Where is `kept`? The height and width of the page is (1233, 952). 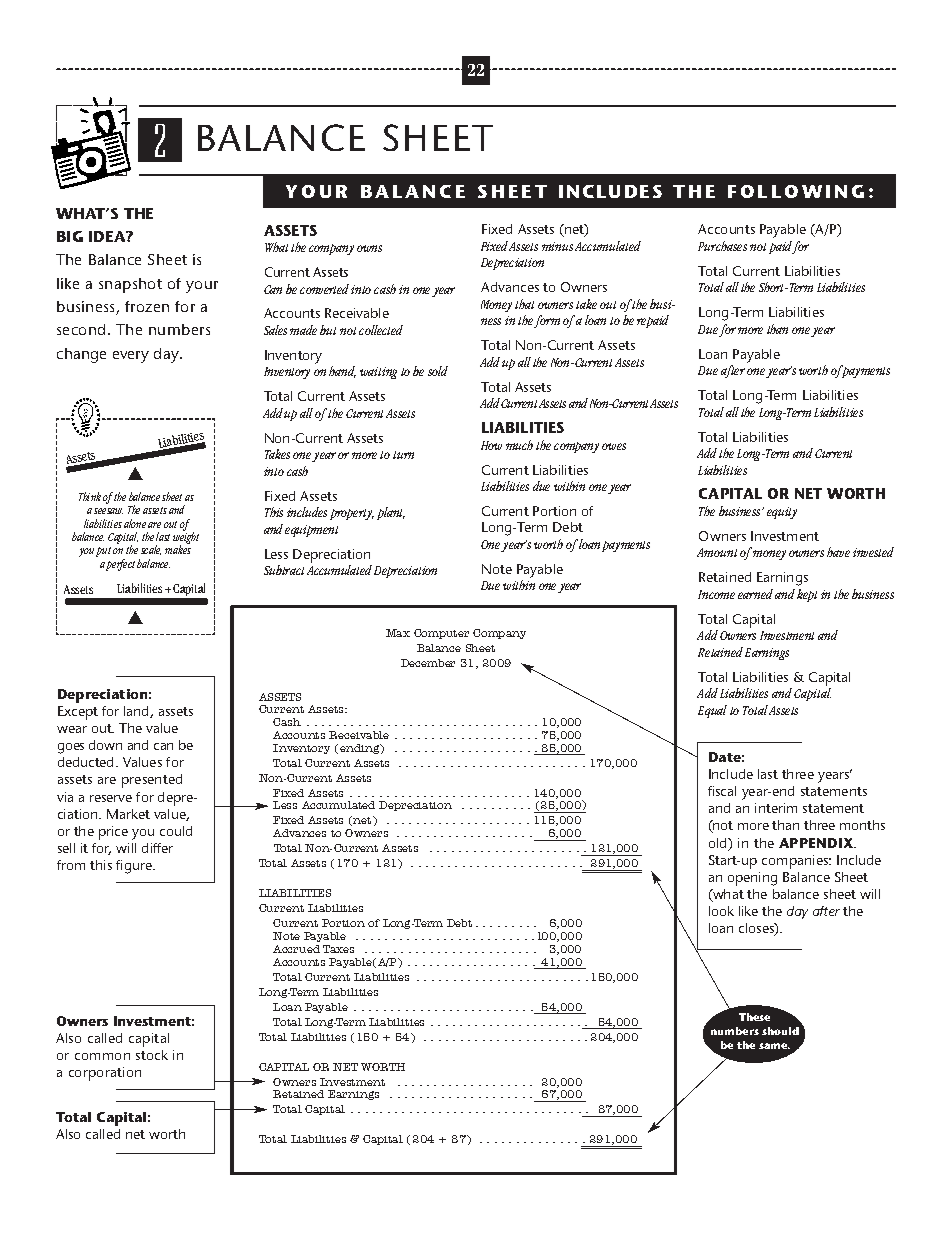
kept is located at coordinates (807, 595).
